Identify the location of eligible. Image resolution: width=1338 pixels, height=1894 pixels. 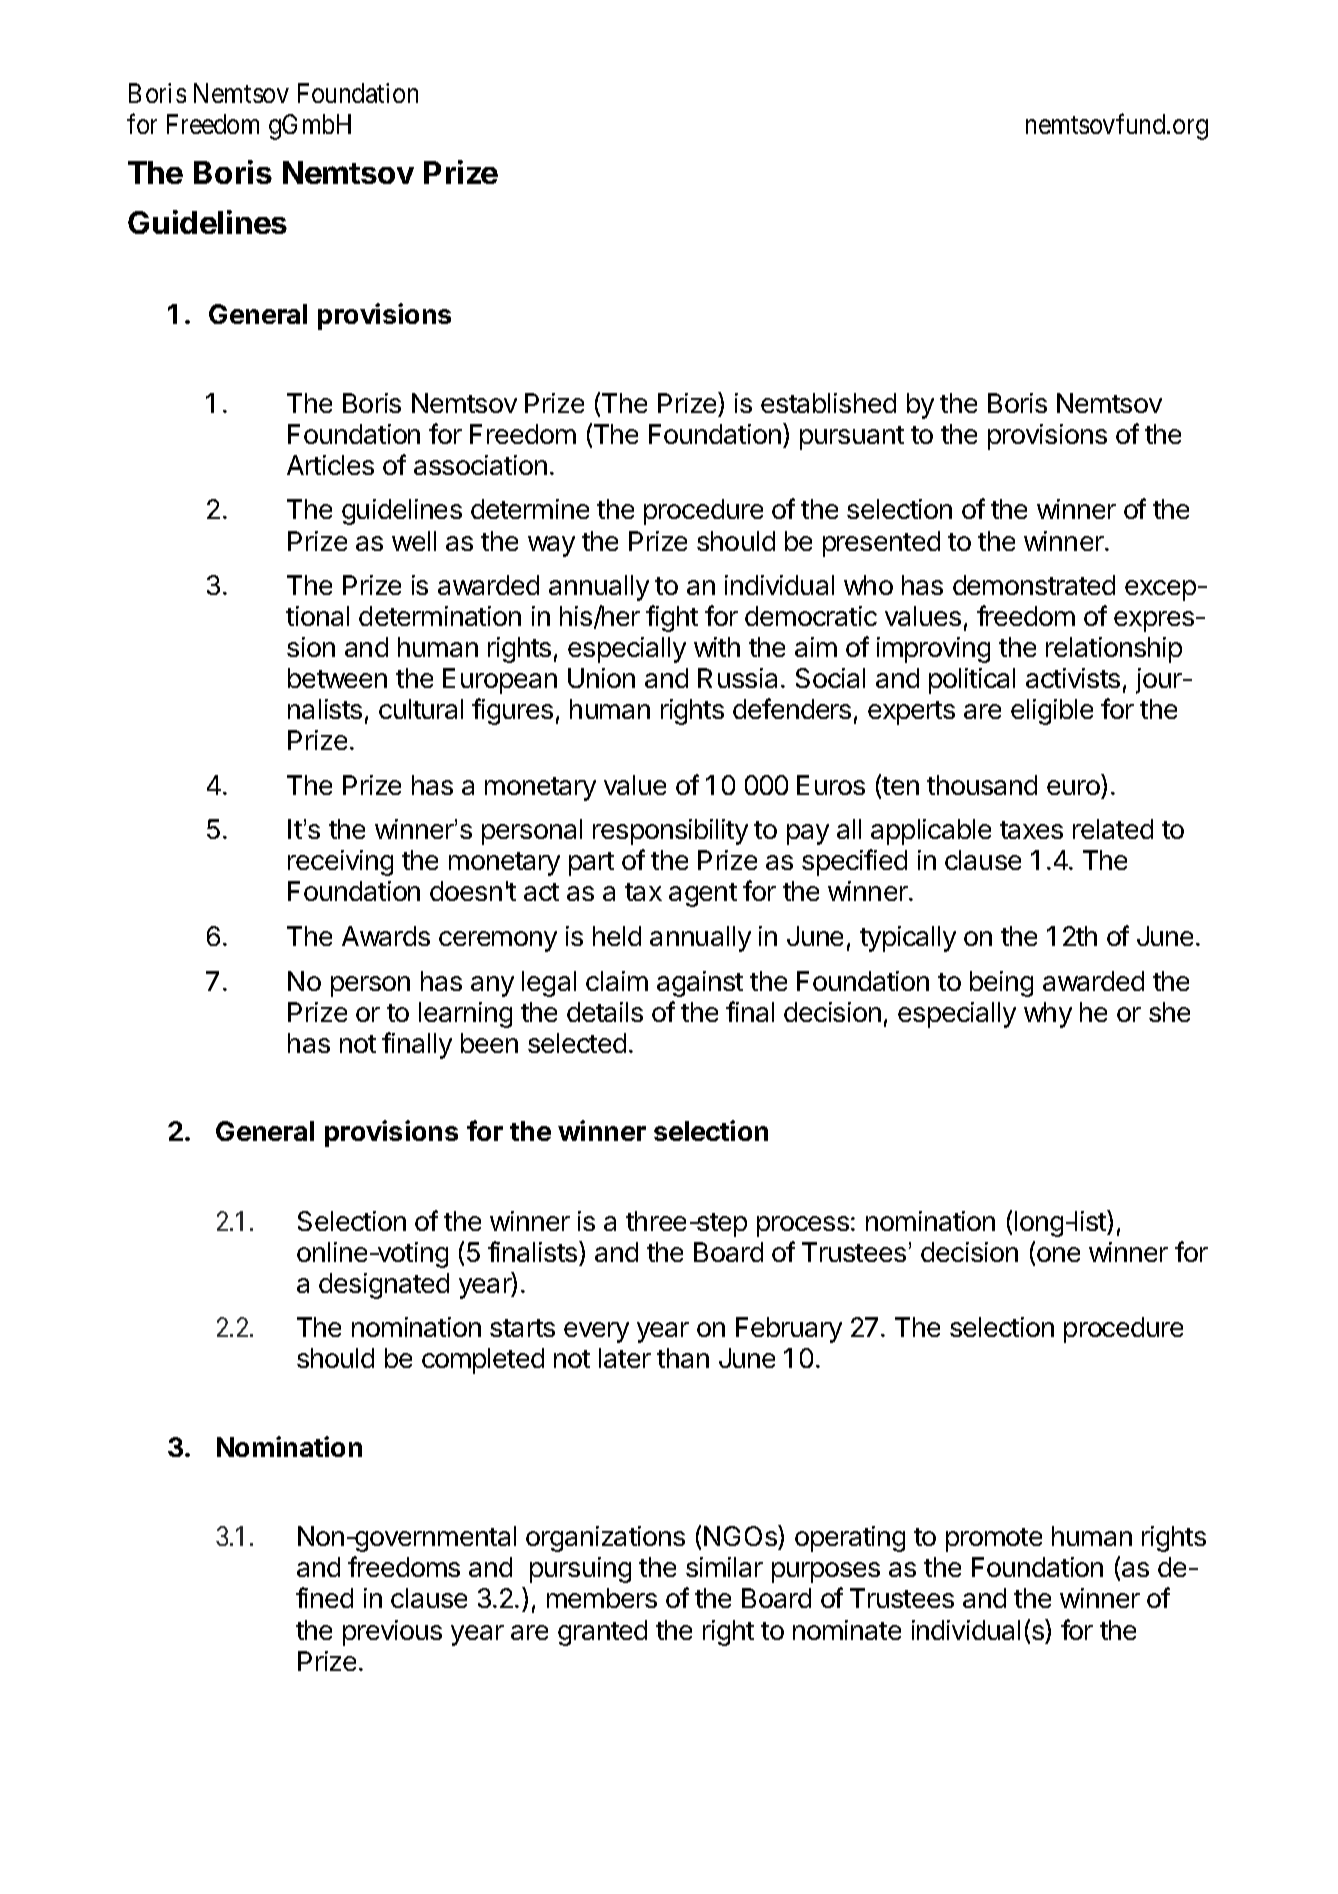
(1052, 712).
